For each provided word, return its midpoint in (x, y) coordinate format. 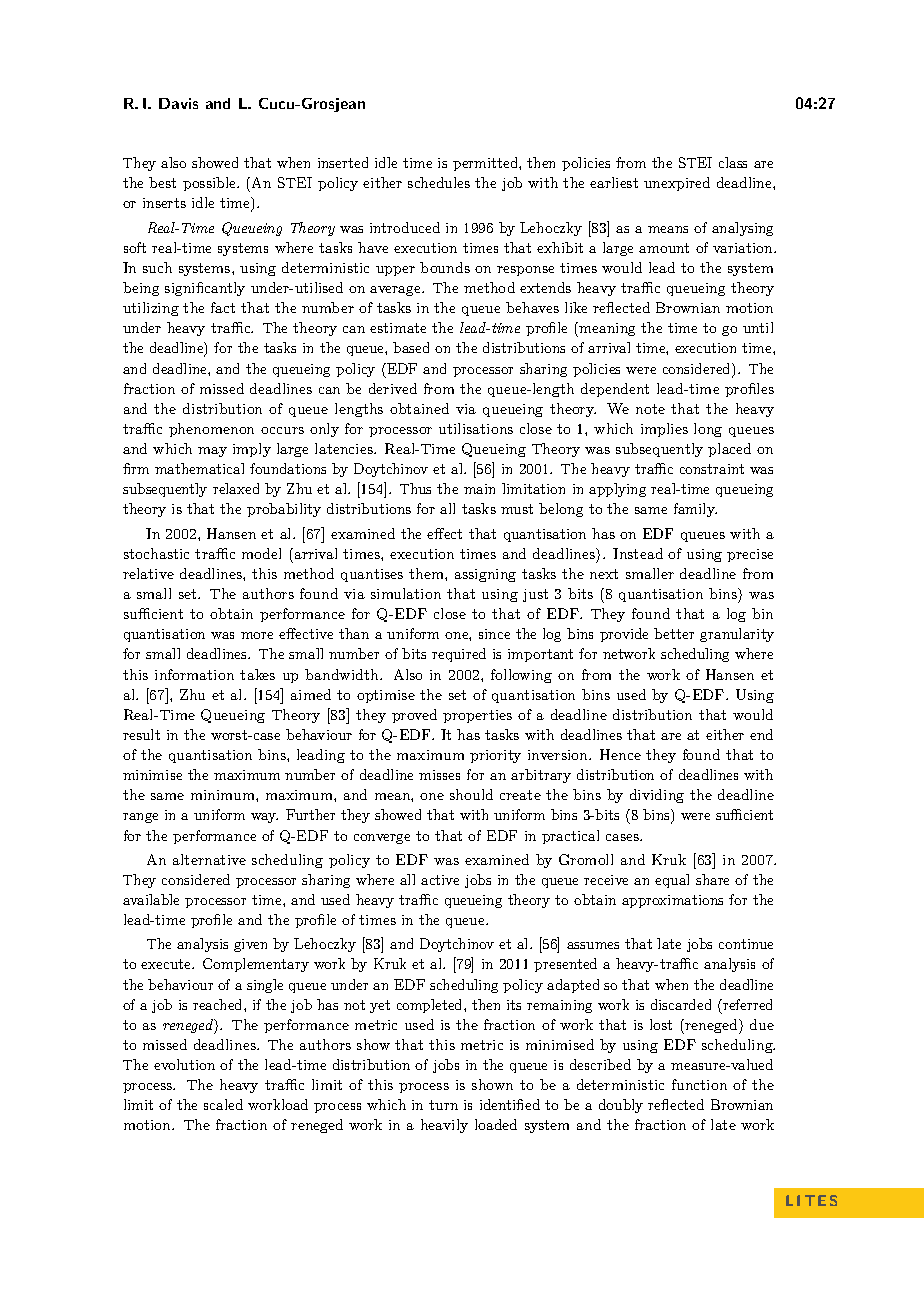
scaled (223, 1104)
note (650, 409)
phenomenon (211, 430)
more (257, 635)
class (733, 162)
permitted (486, 164)
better (674, 633)
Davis (178, 103)
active (440, 880)
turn (443, 1105)
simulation (406, 593)
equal (672, 881)
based (411, 347)
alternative (209, 859)
